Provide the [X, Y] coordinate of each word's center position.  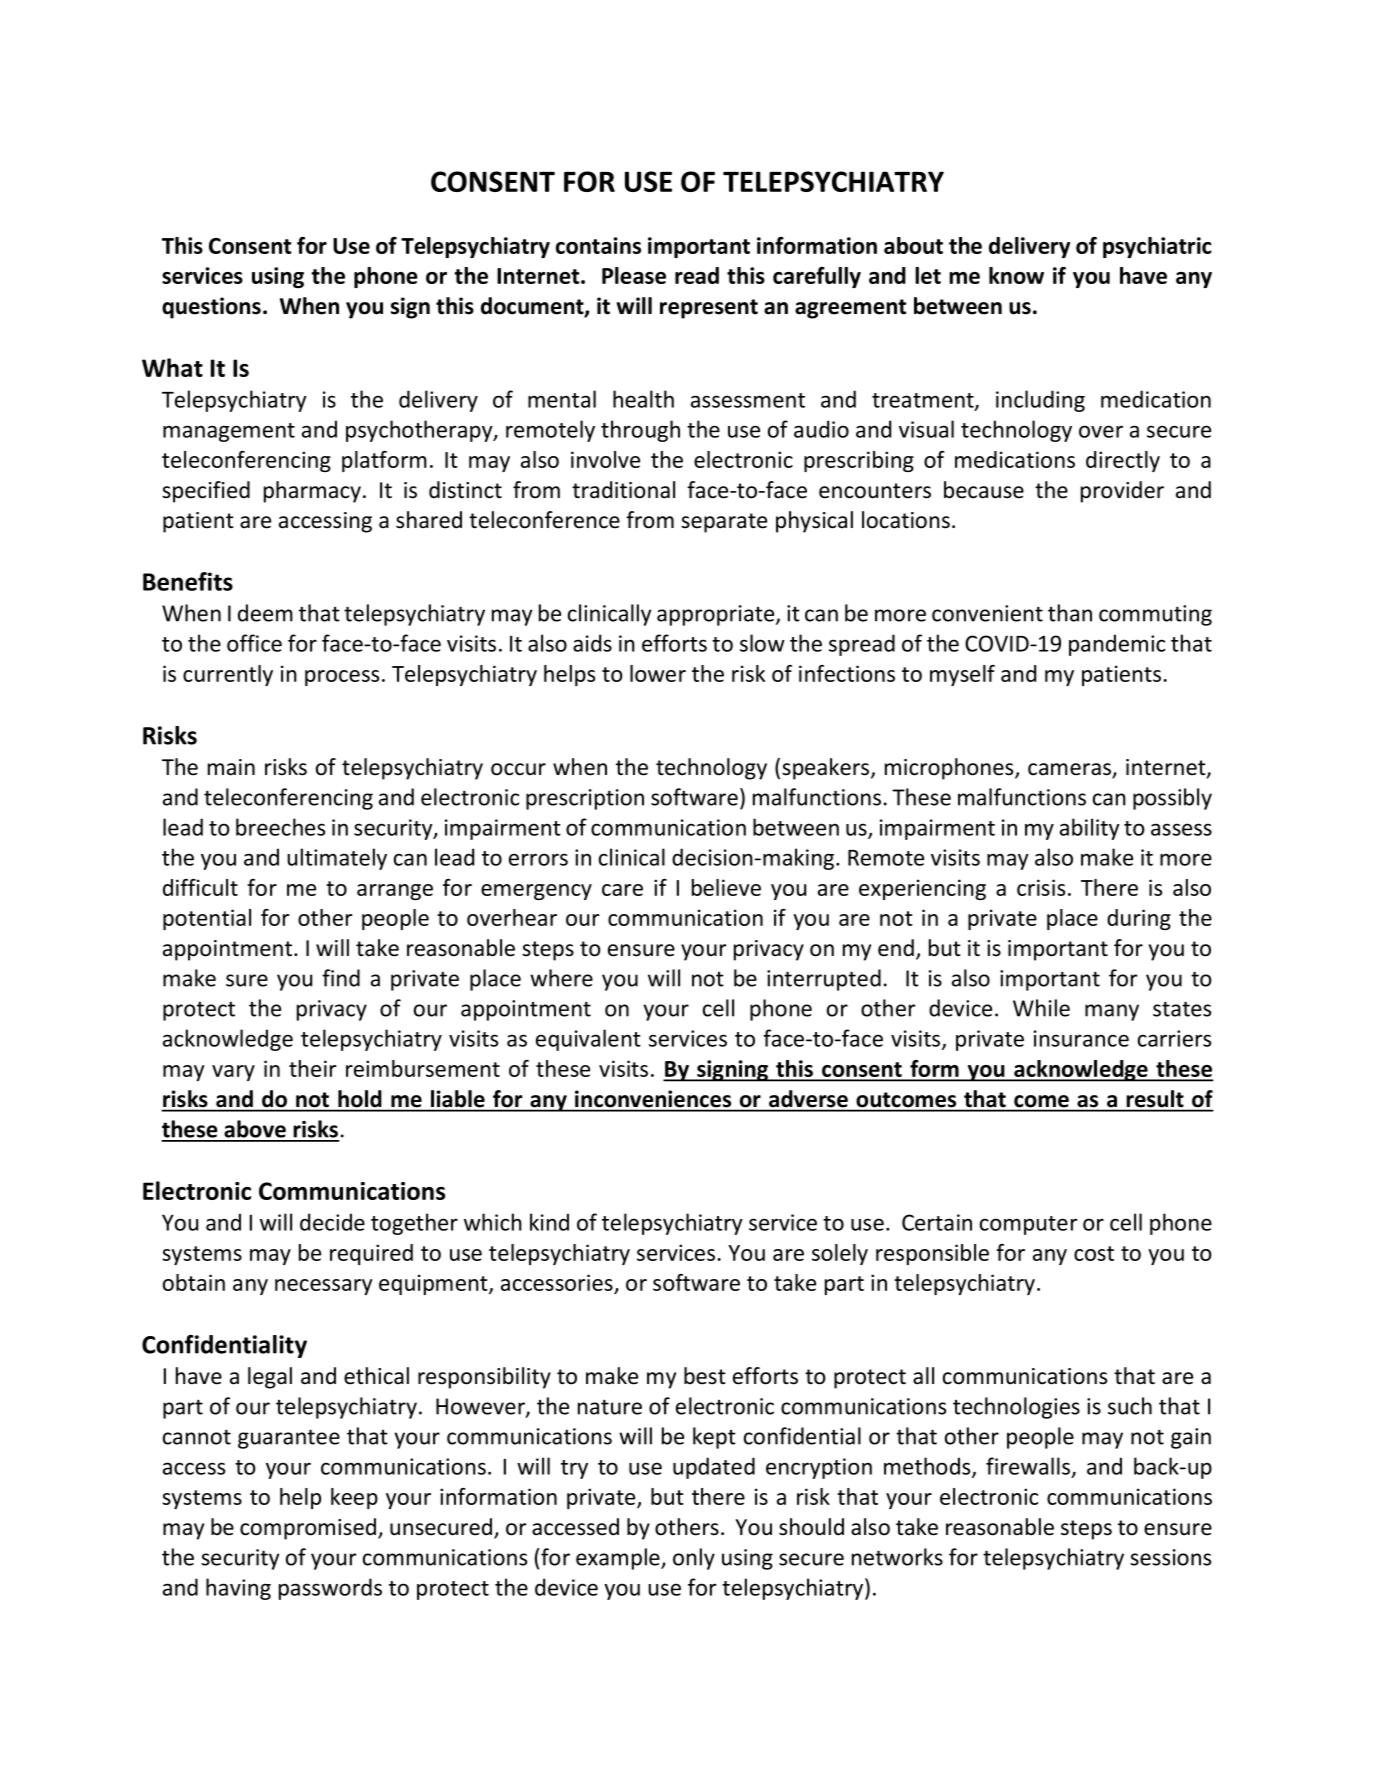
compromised [309, 1529]
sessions [1170, 1557]
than [1070, 613]
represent [709, 309]
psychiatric [1157, 247]
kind [549, 1222]
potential [207, 919]
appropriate [717, 615]
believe [726, 887]
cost [1094, 1253]
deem [265, 613]
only [694, 1559]
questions [211, 308]
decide [332, 1222]
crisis [1041, 887]
